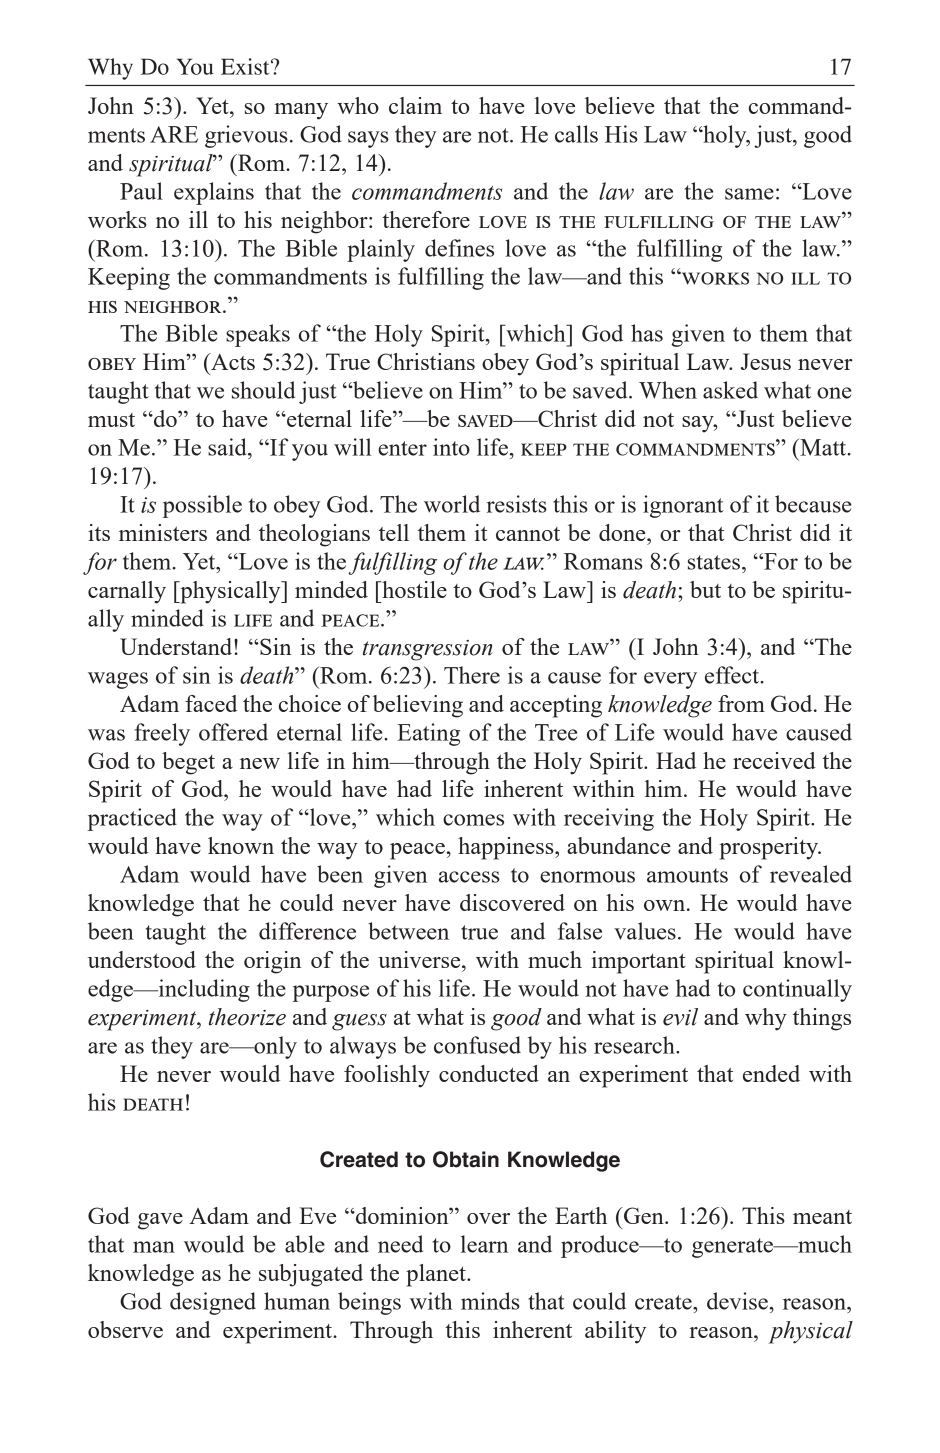 The height and width of the screenshot is (1453, 940). What do you see at coordinates (737, 1301) in the screenshot?
I see `devise` at bounding box center [737, 1301].
